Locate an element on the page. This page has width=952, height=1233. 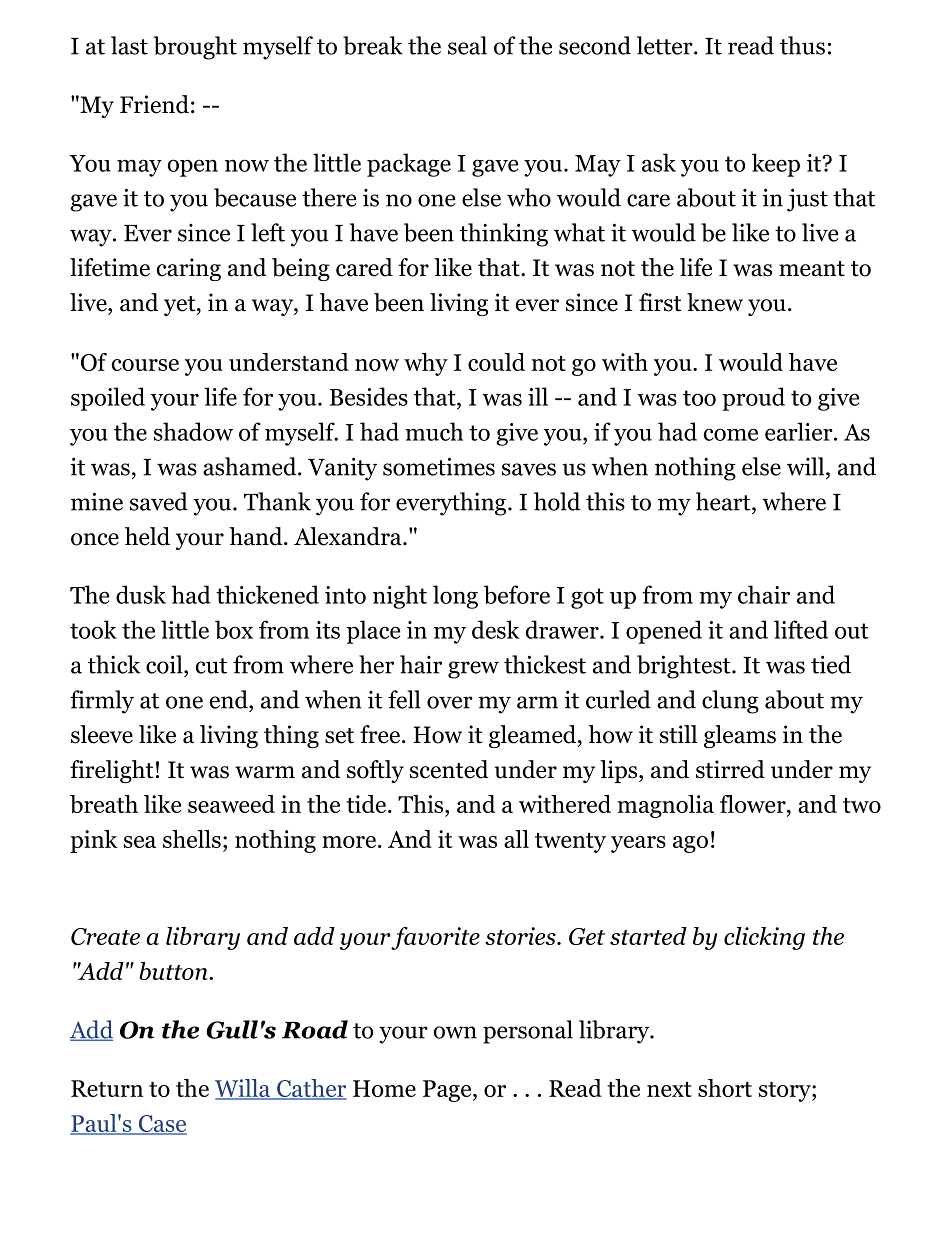
all is located at coordinates (516, 839).
